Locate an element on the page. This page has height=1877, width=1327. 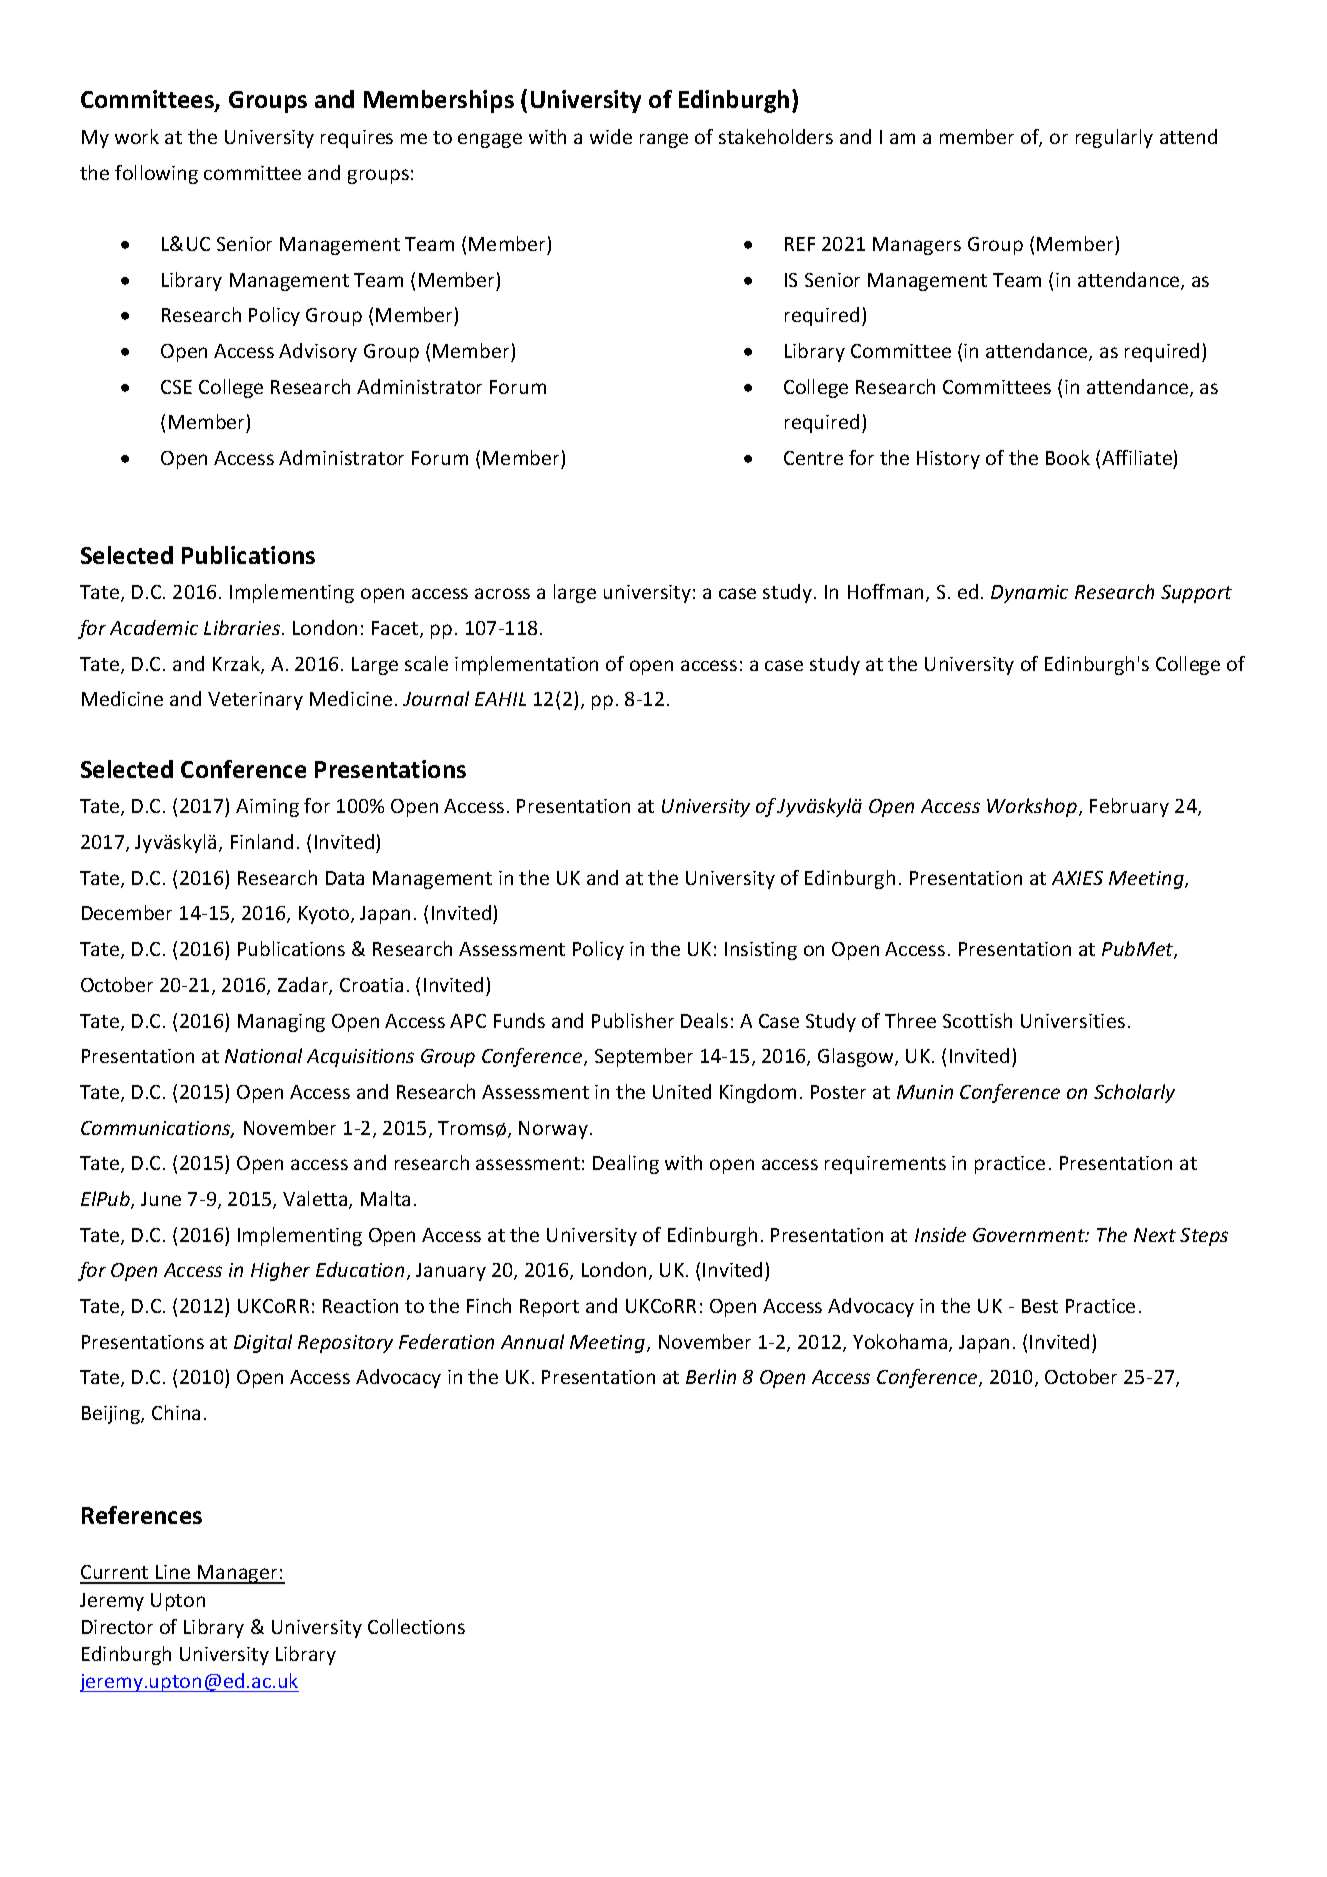
following is located at coordinates (156, 174).
